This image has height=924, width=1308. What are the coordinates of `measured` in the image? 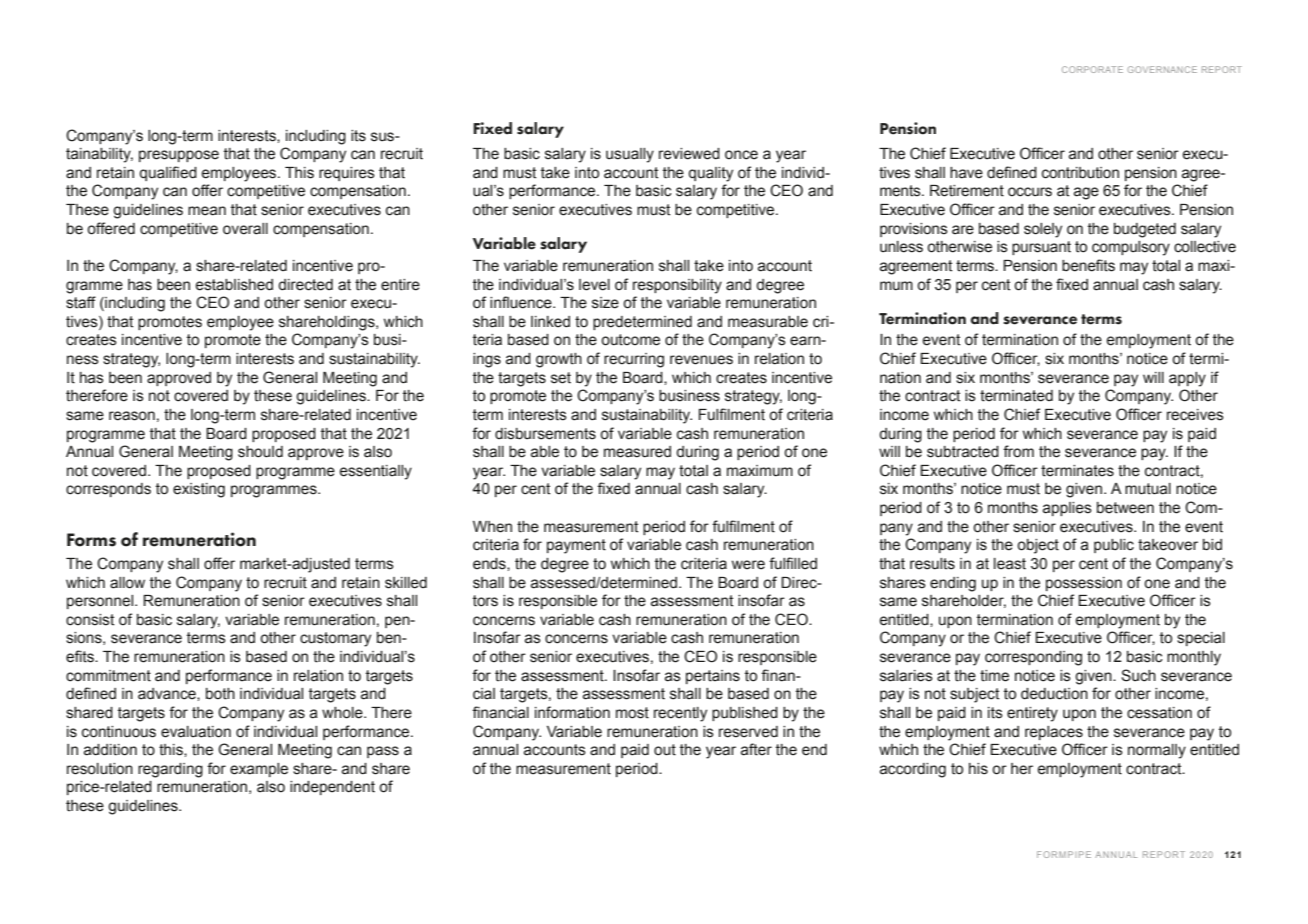 It's located at (637, 452).
